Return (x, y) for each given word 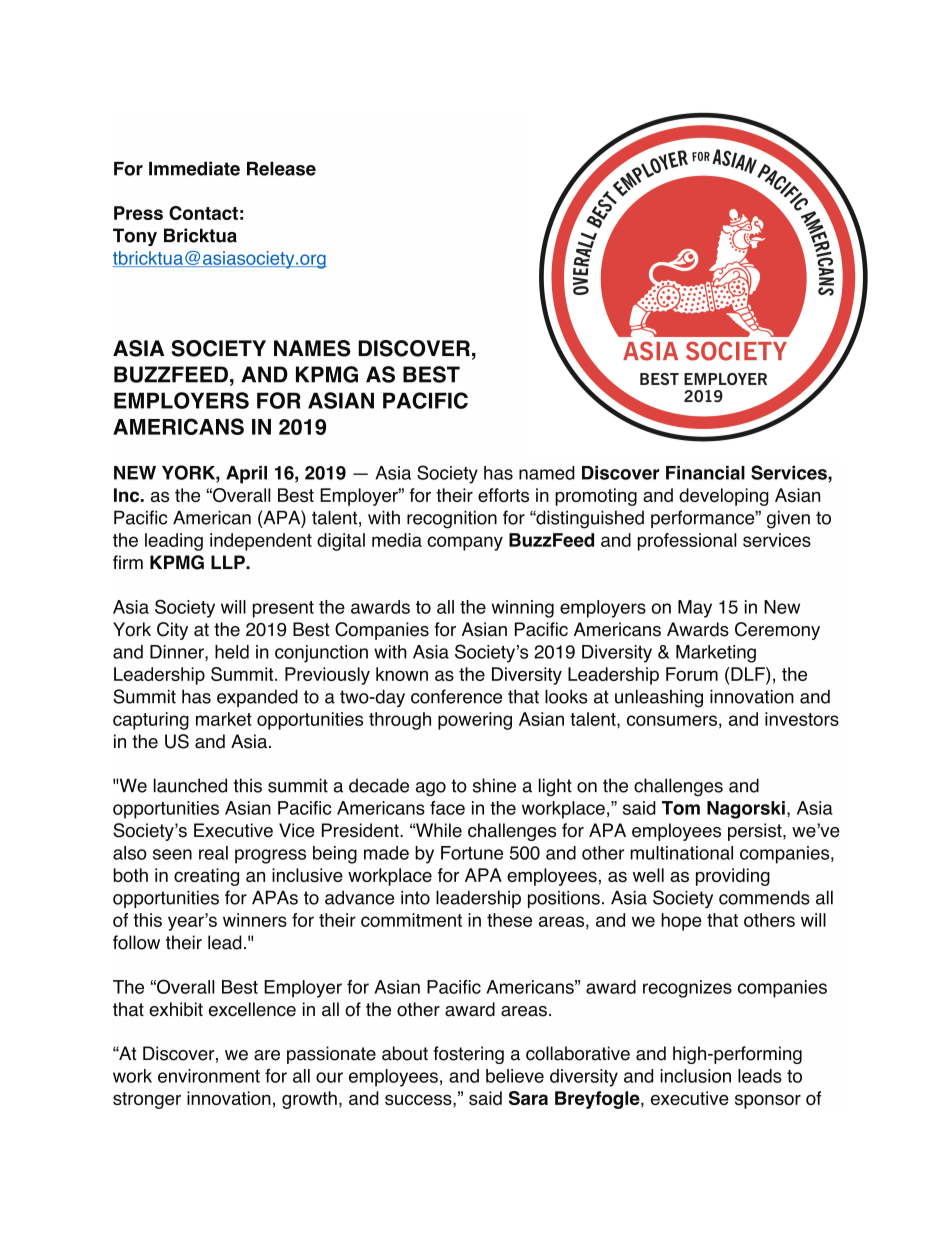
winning (523, 609)
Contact (203, 213)
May (695, 609)
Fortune (472, 853)
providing (733, 877)
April (246, 475)
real (213, 853)
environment (209, 1076)
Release (281, 169)
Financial (705, 473)
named (547, 473)
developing (724, 497)
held (232, 652)
